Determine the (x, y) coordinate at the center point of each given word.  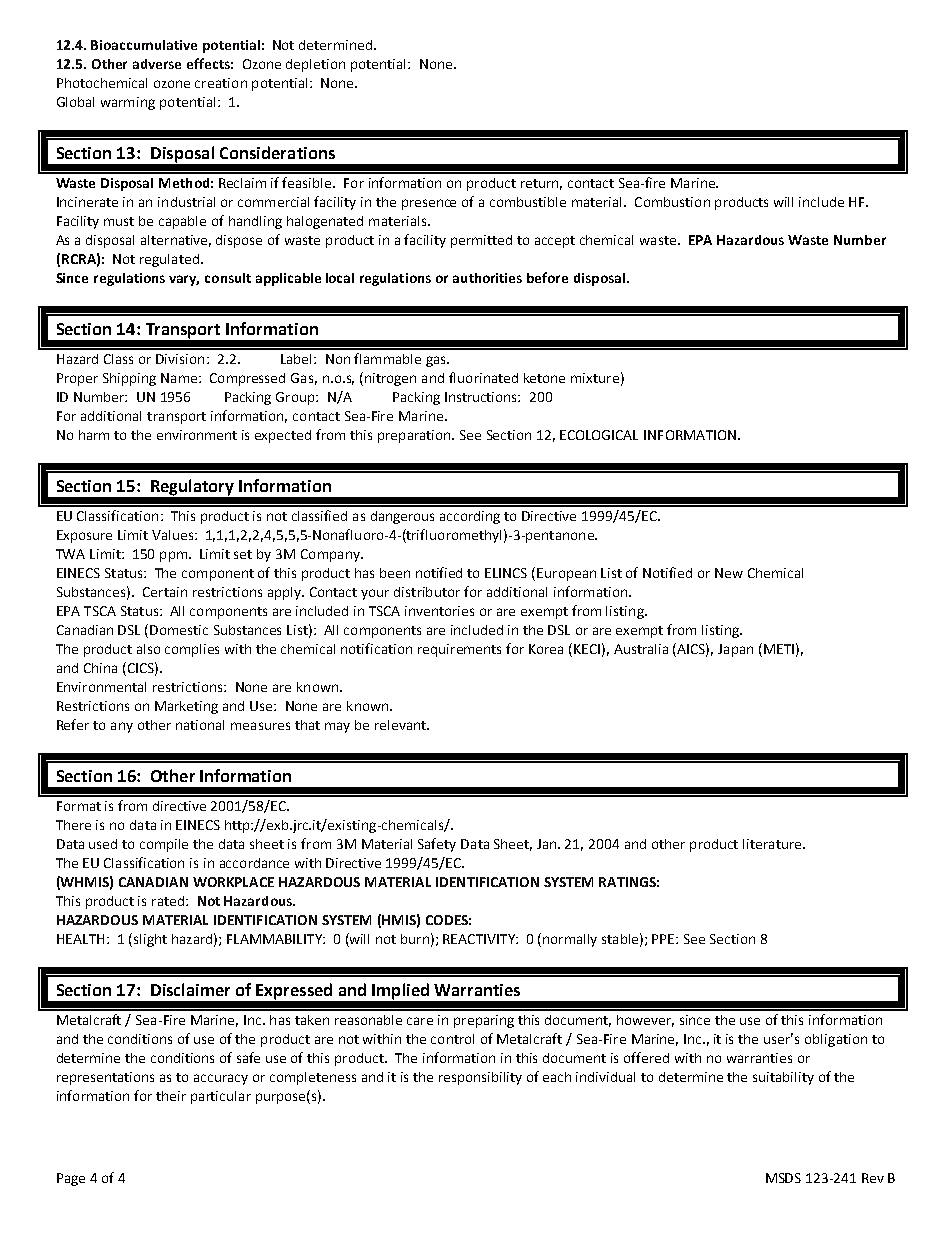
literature (773, 844)
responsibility (480, 1078)
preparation (416, 436)
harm (94, 435)
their (171, 1096)
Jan (548, 844)
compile (164, 845)
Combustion (672, 202)
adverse (157, 64)
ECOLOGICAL (599, 435)
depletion (315, 65)
